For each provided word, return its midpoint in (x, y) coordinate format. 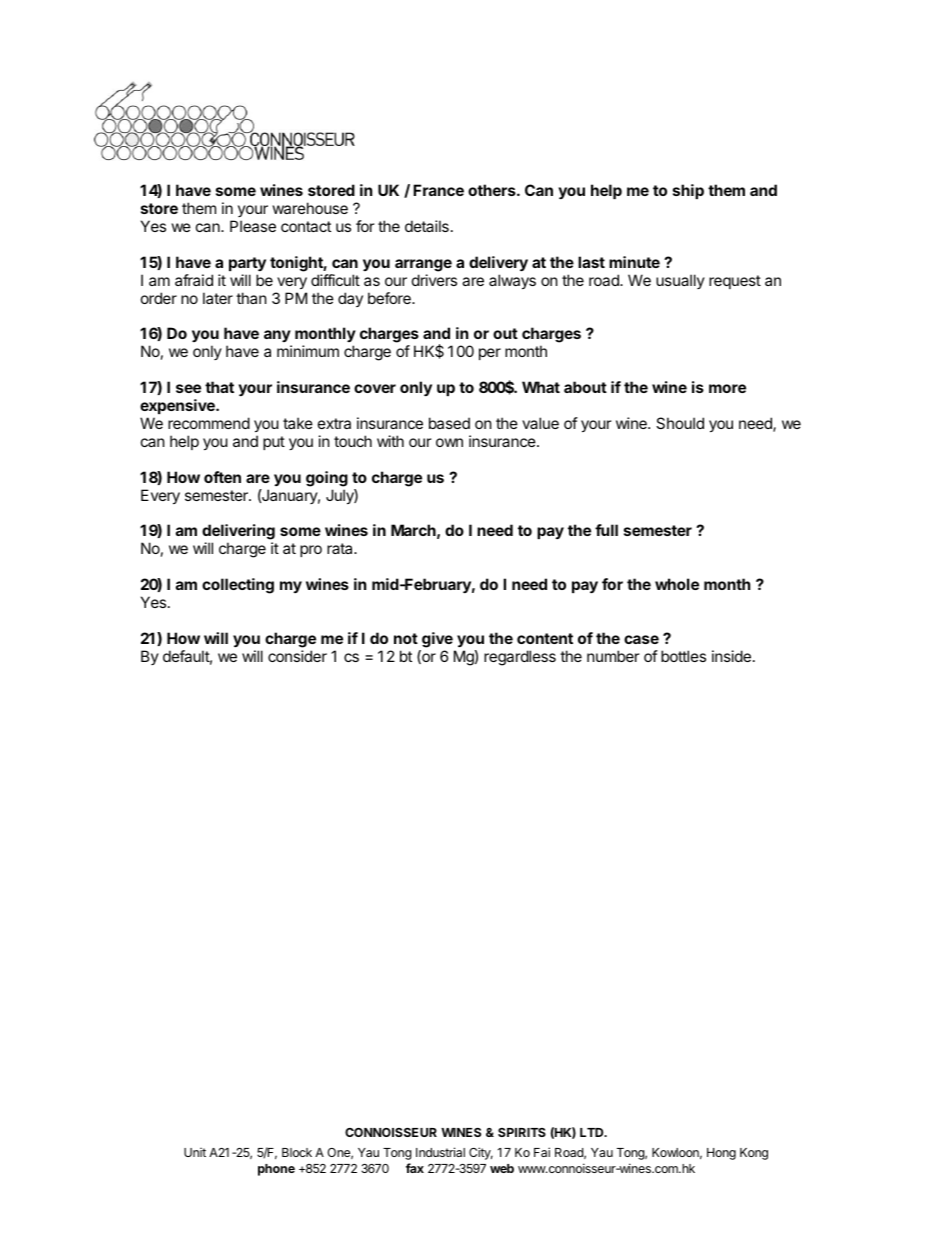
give (437, 640)
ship (688, 191)
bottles (683, 656)
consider (297, 656)
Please (253, 226)
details (427, 226)
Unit (195, 1152)
